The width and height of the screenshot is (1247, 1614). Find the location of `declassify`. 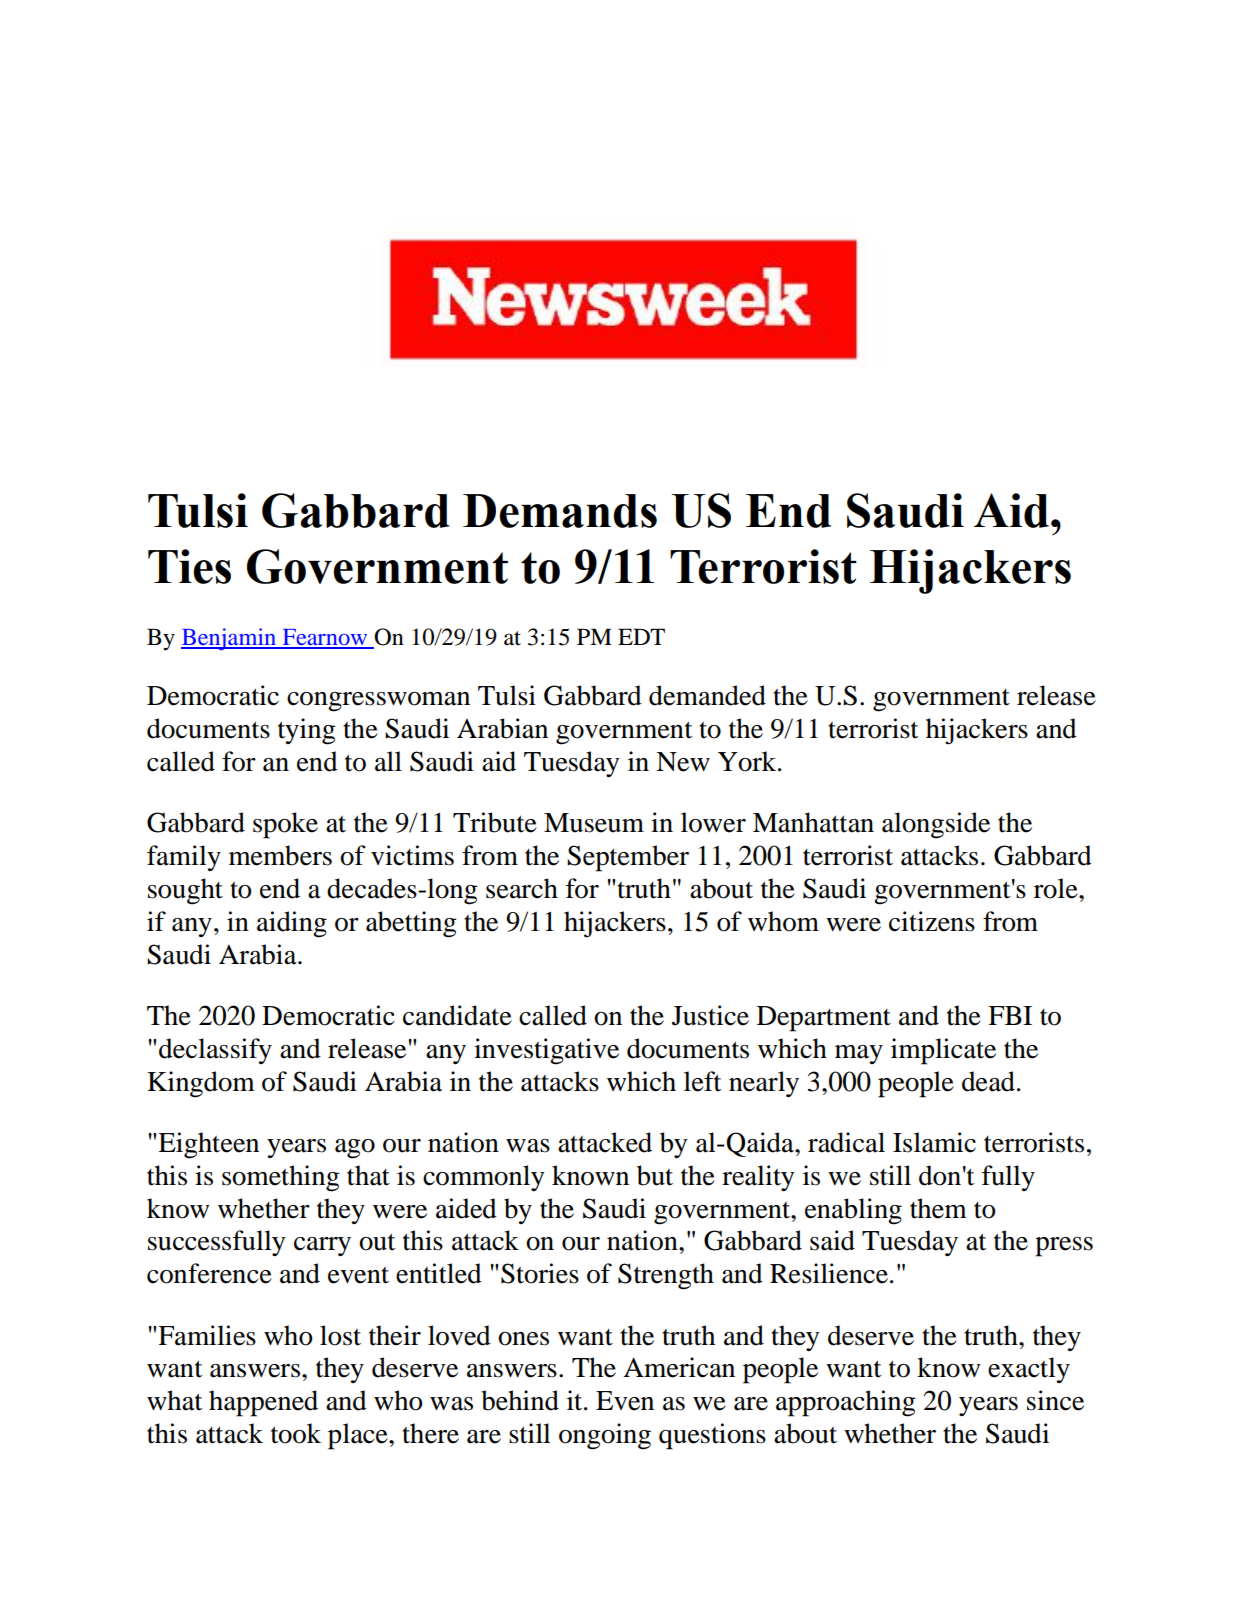

declassify is located at coordinates (215, 1051).
